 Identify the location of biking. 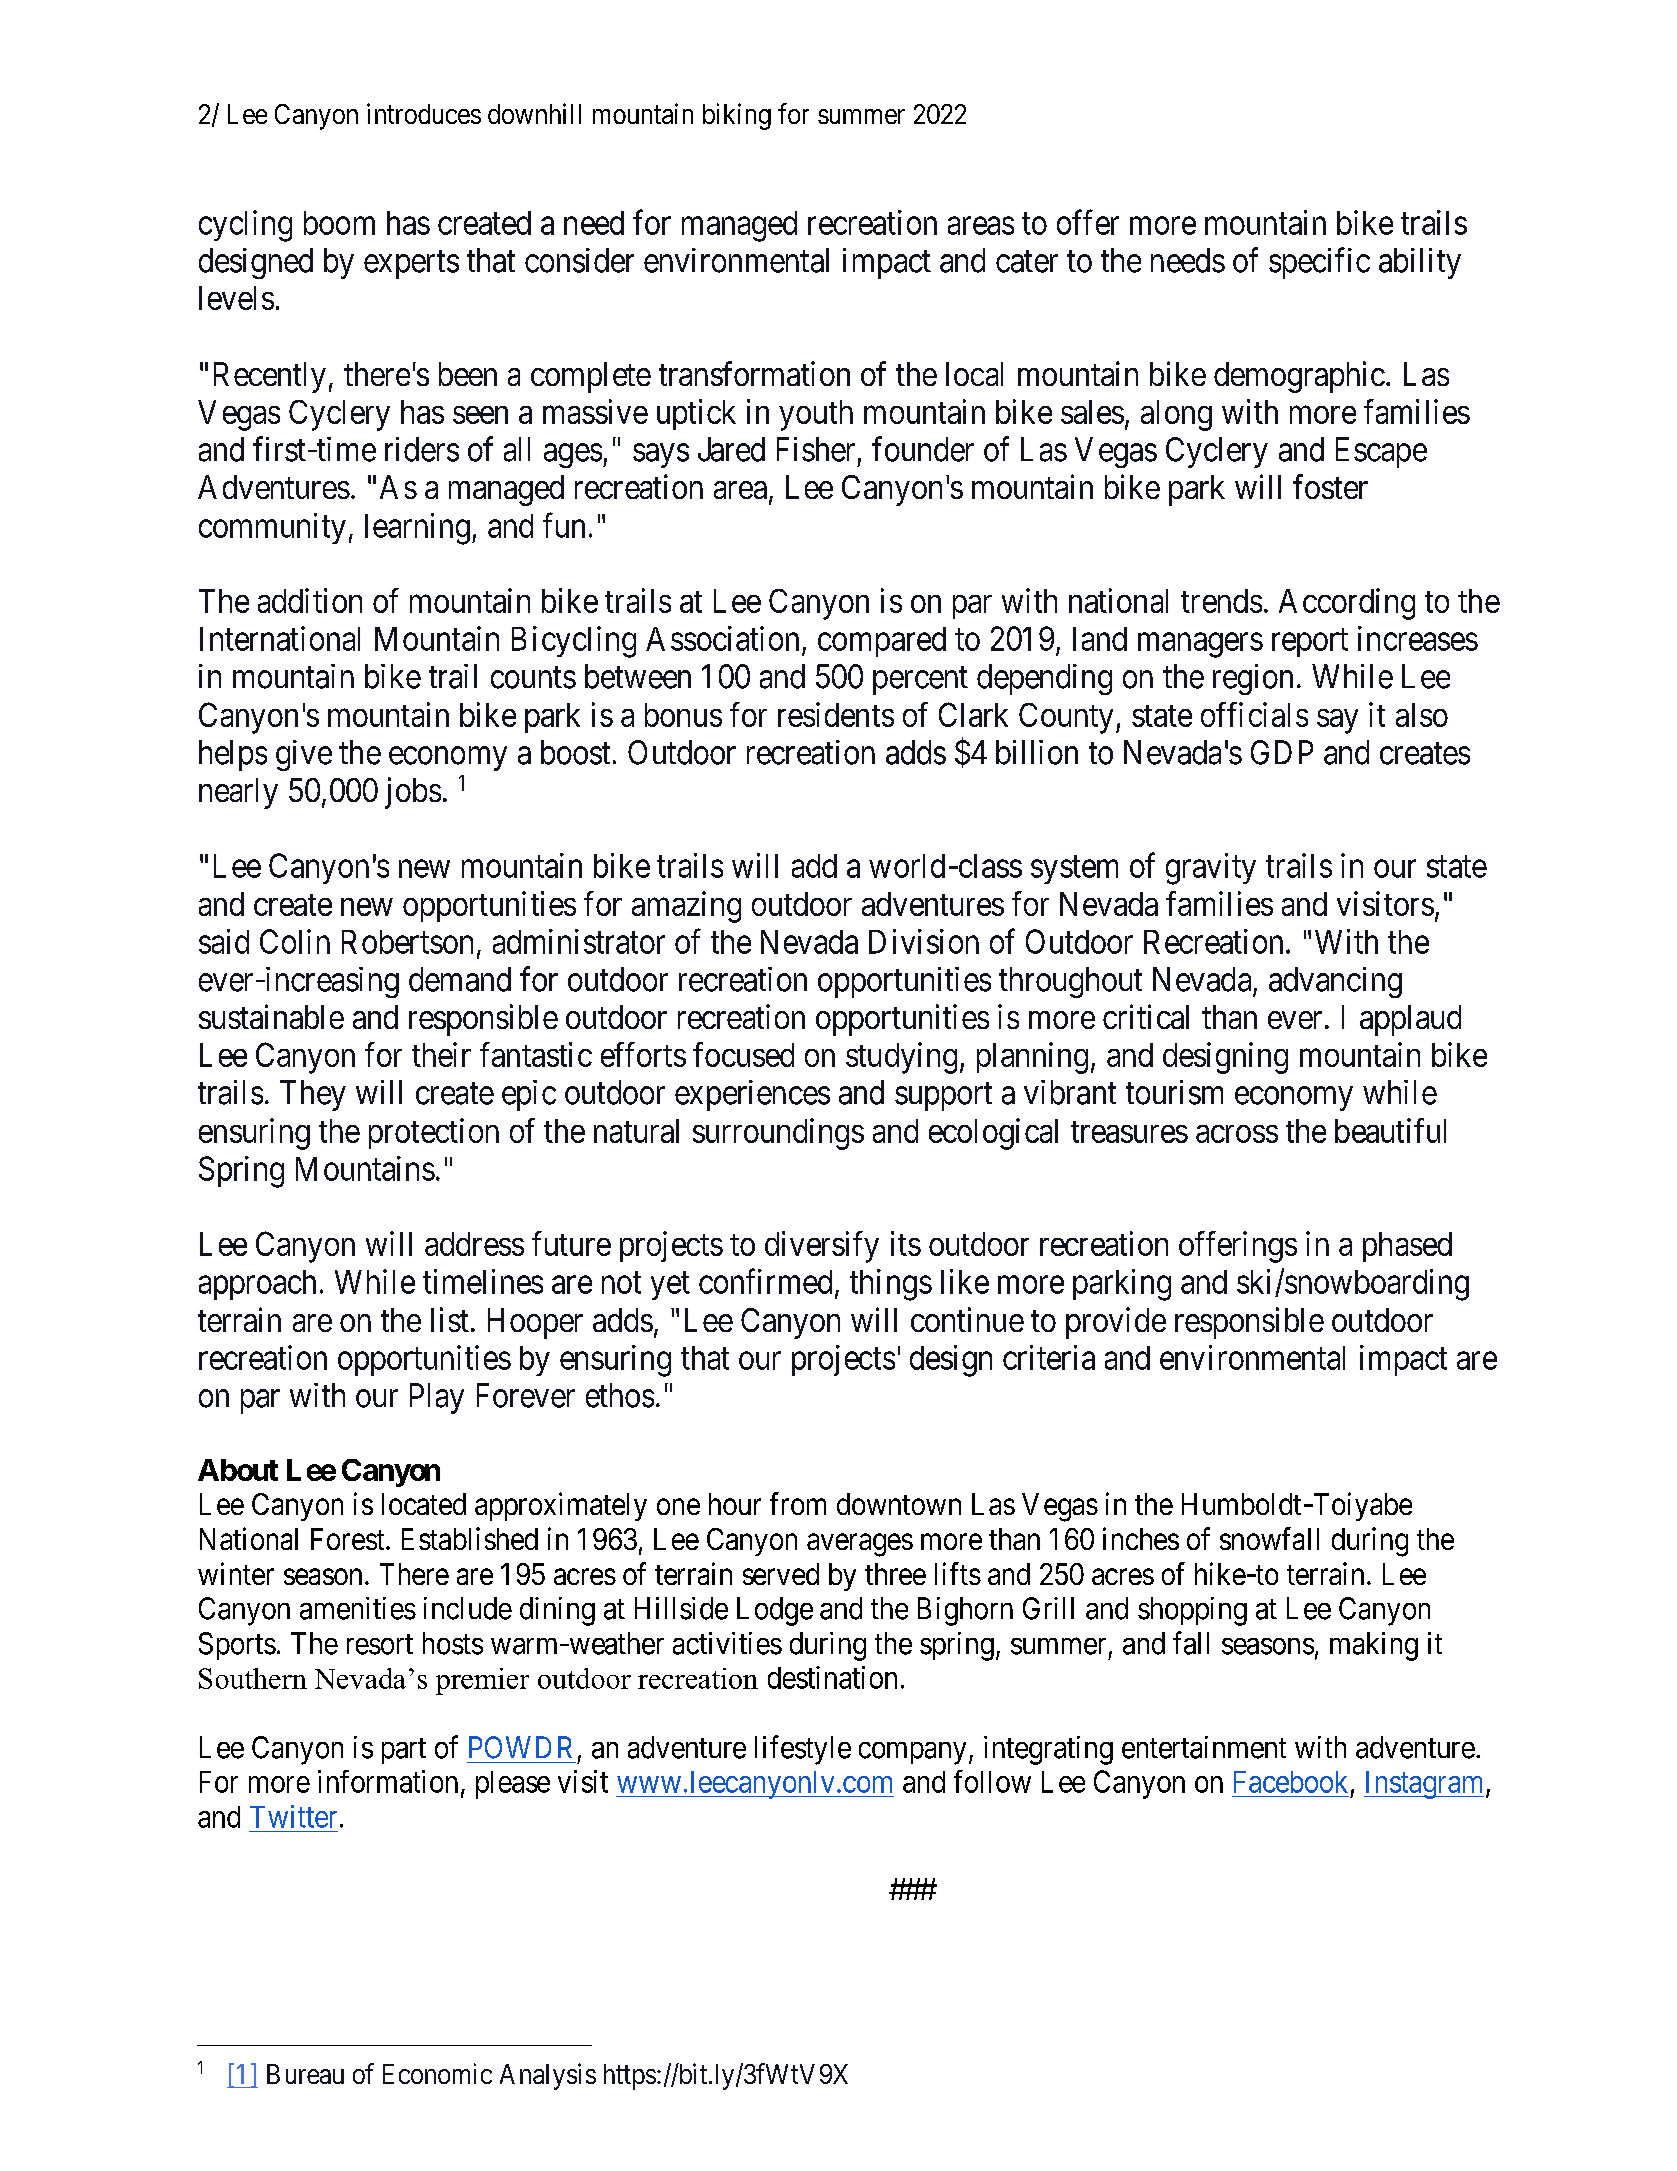
(737, 116).
